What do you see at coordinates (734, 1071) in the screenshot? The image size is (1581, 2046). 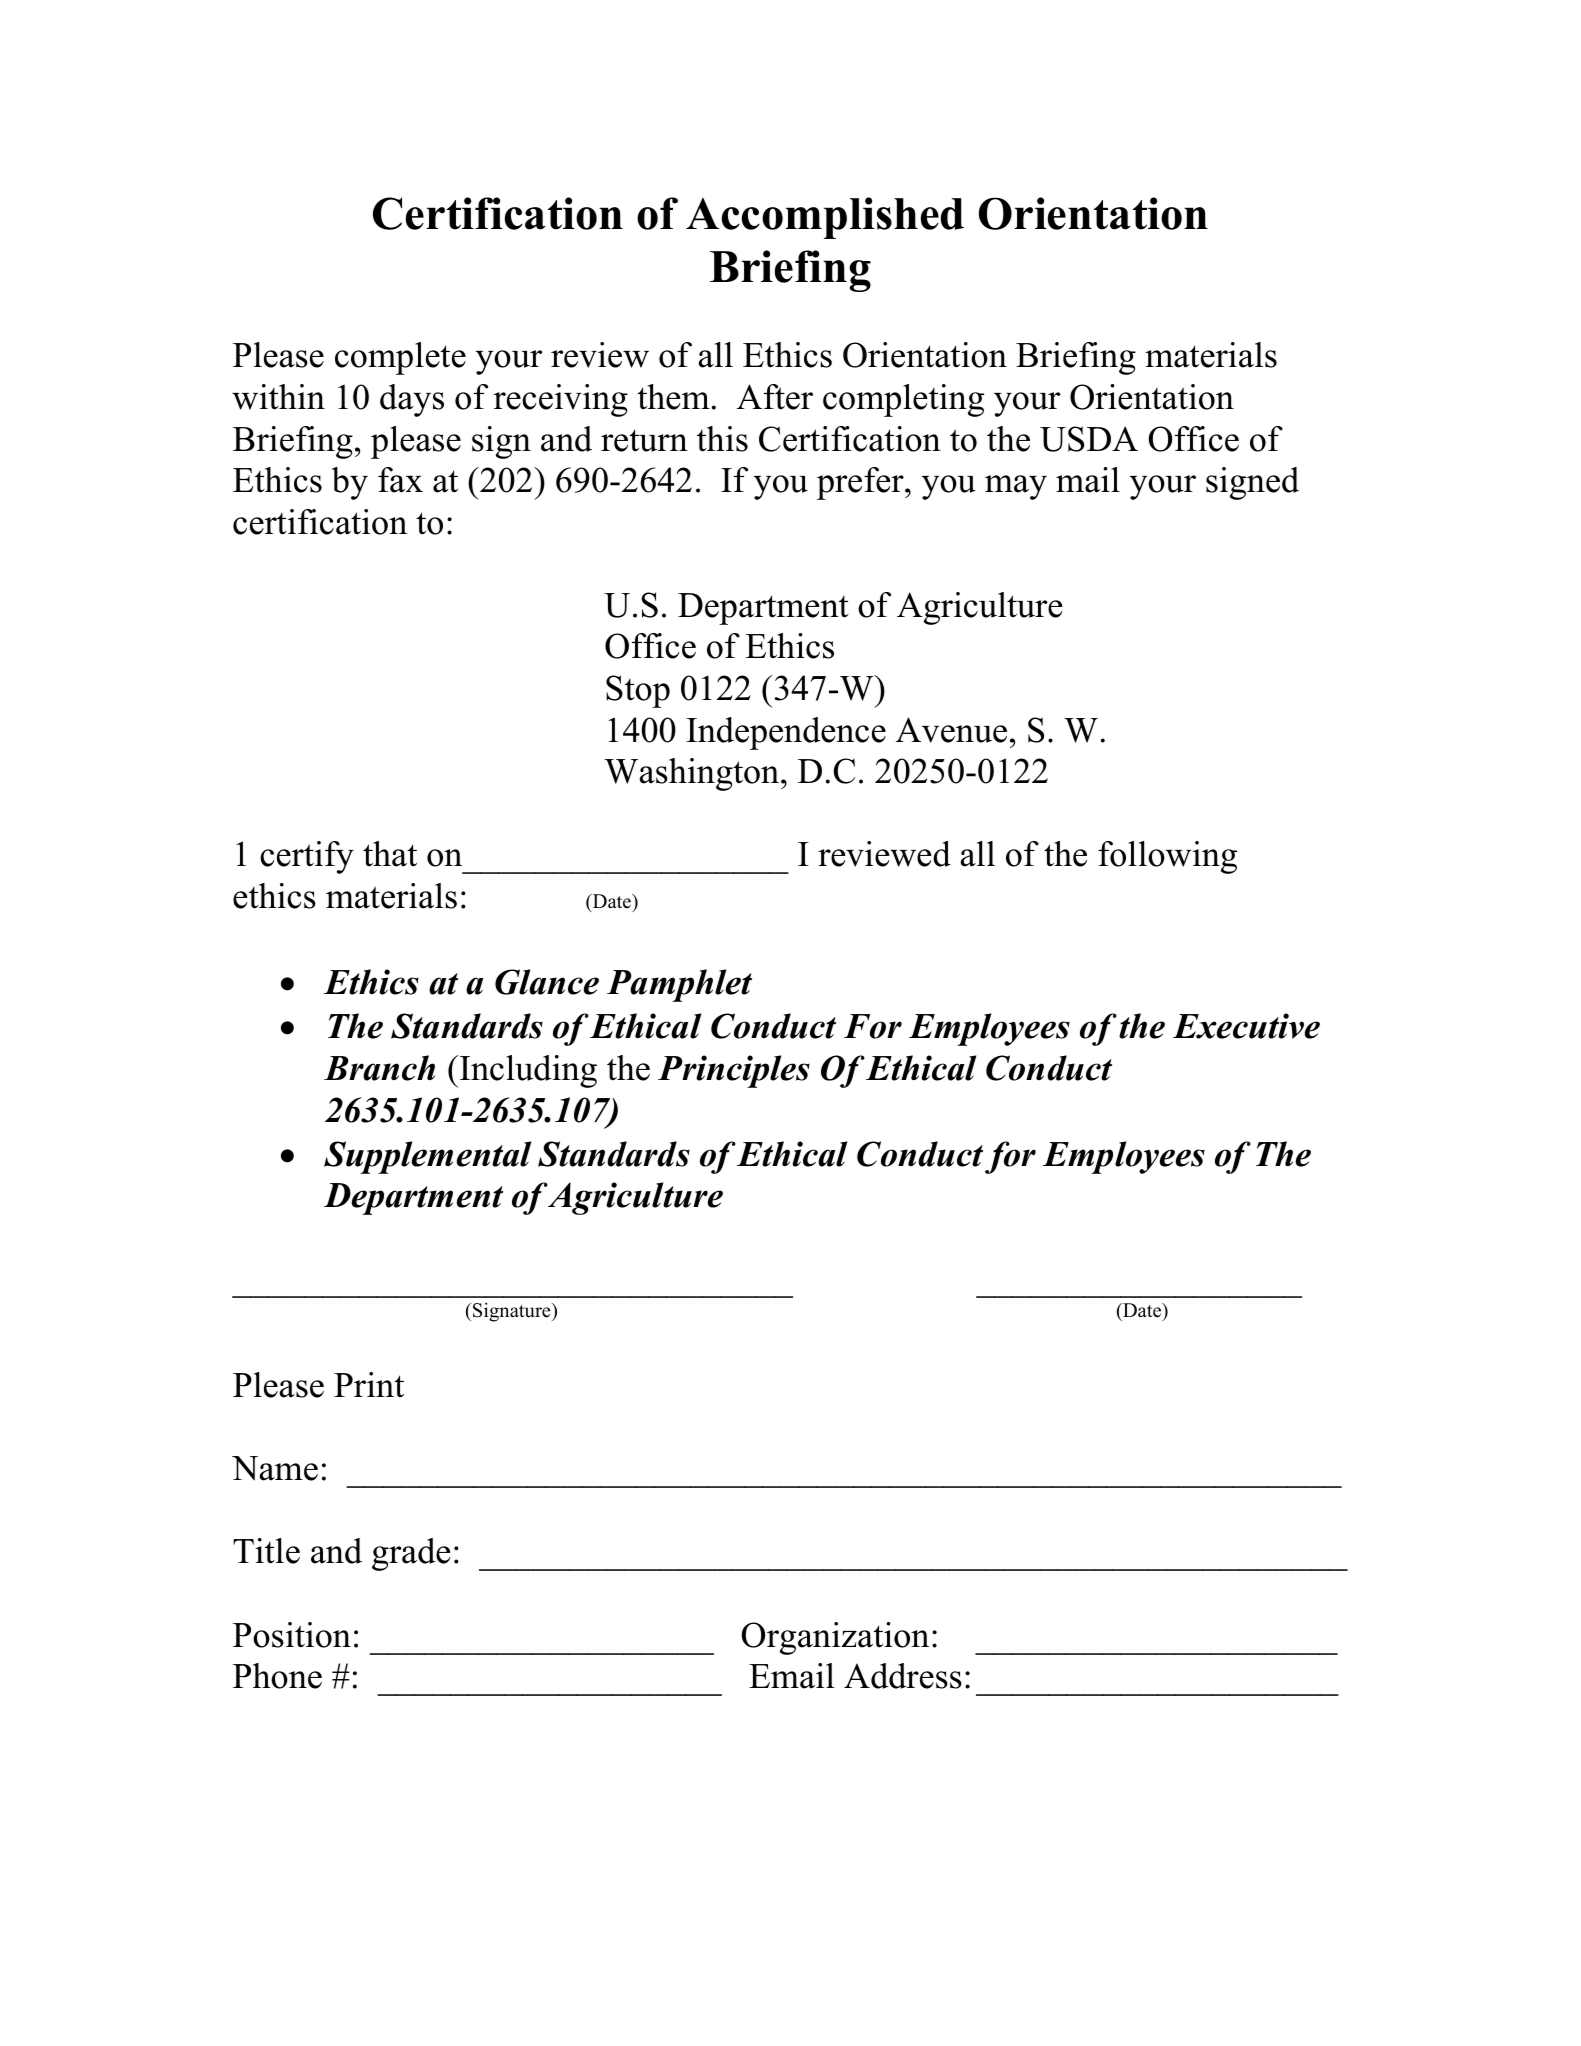 I see `Principles` at bounding box center [734, 1071].
